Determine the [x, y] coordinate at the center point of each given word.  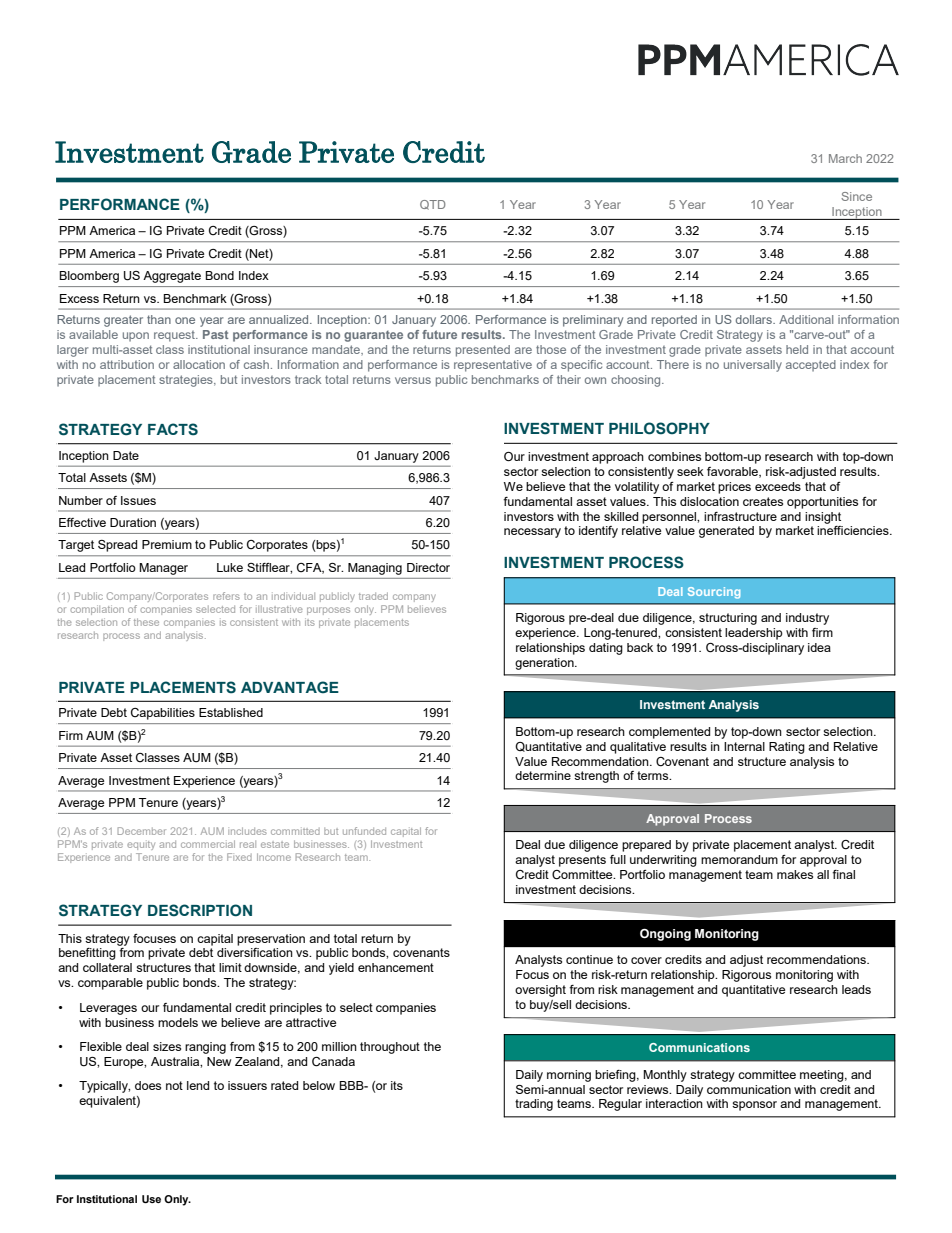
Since [856, 196]
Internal [744, 746]
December [142, 831]
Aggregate [172, 277]
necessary [532, 533]
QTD [433, 205]
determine [543, 775]
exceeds [778, 486]
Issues [138, 500]
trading [534, 1105]
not [174, 1085]
